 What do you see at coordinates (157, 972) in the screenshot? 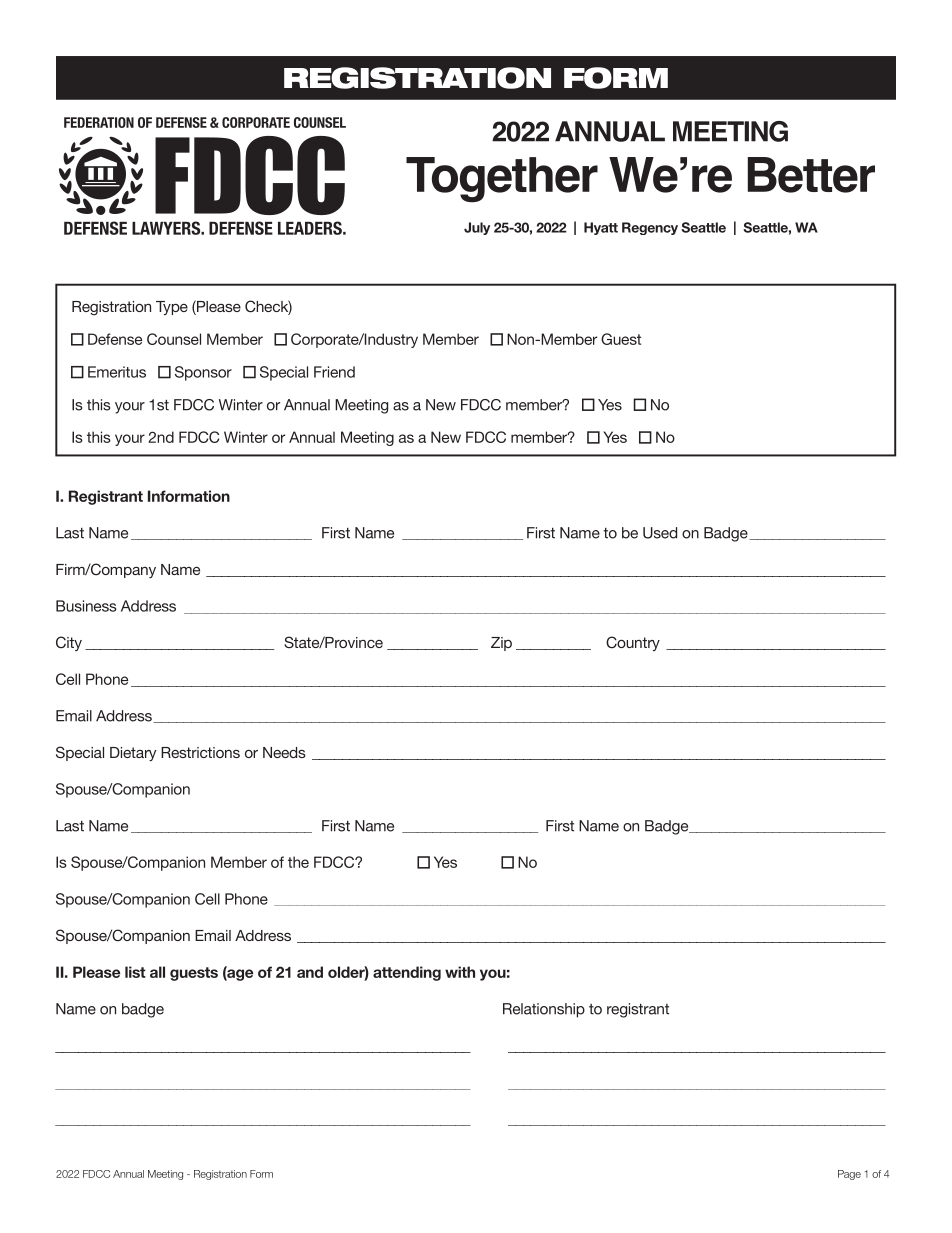
I see `all` at bounding box center [157, 972].
